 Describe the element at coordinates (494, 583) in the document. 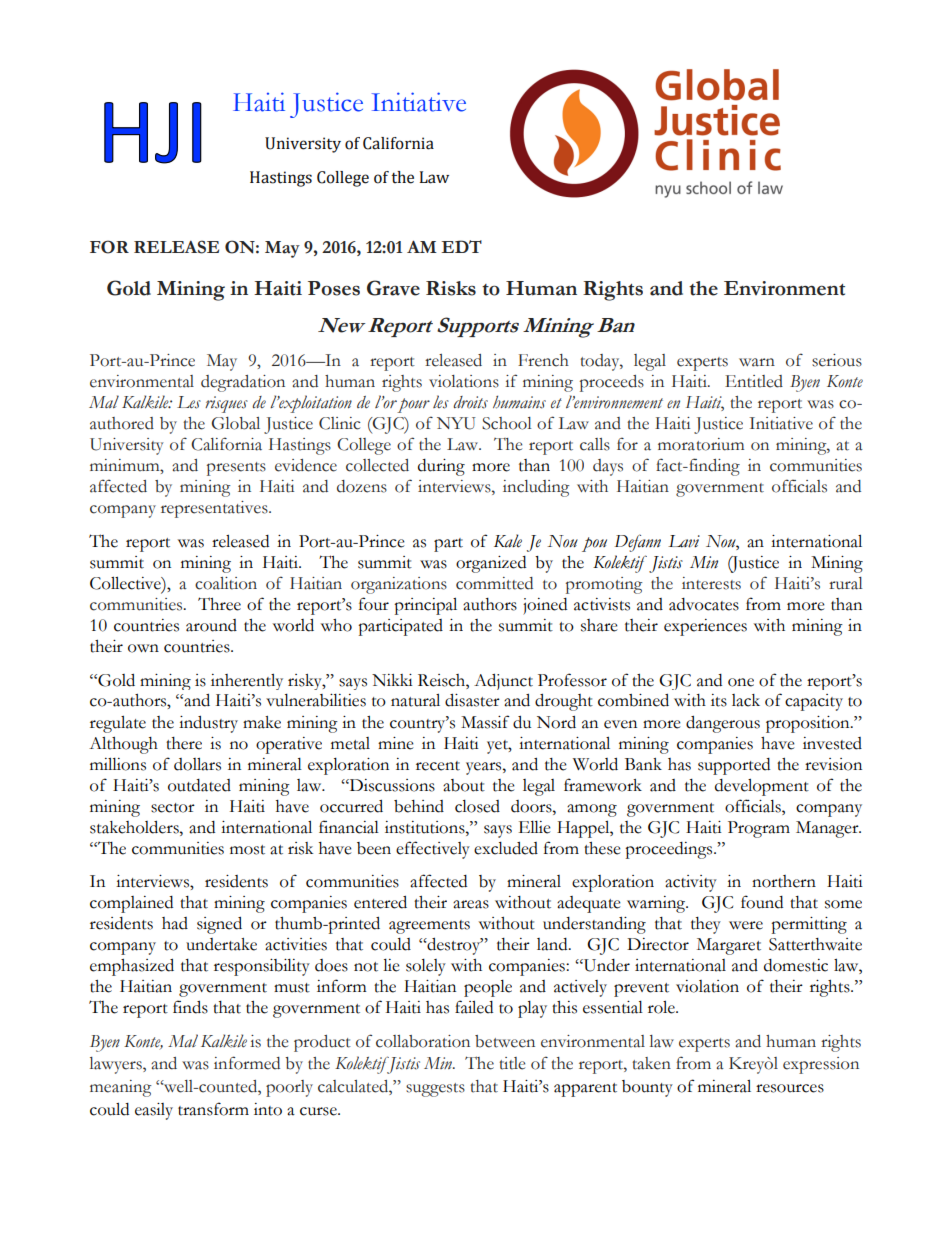

I see `committed` at that location.
